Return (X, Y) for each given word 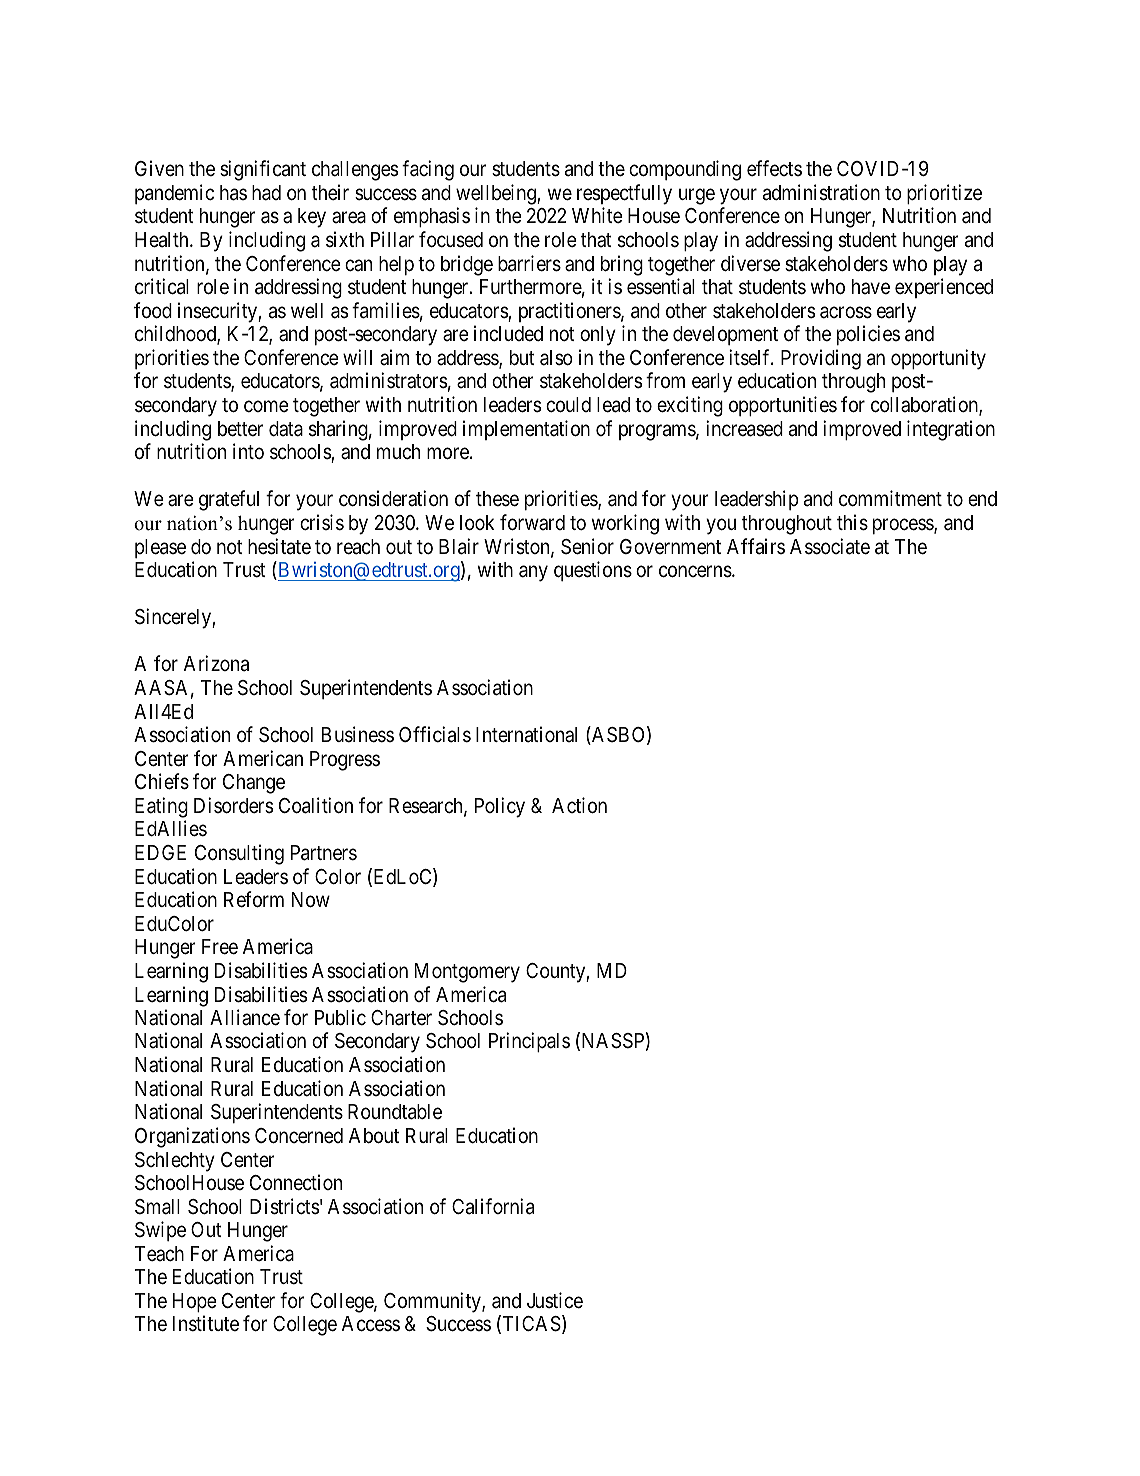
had (266, 193)
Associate (830, 546)
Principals (529, 1042)
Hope (195, 1302)
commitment (890, 498)
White (597, 215)
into (248, 451)
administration (821, 192)
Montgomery (467, 973)
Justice (555, 1300)
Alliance (245, 1017)
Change (254, 784)
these (497, 499)
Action (579, 805)
